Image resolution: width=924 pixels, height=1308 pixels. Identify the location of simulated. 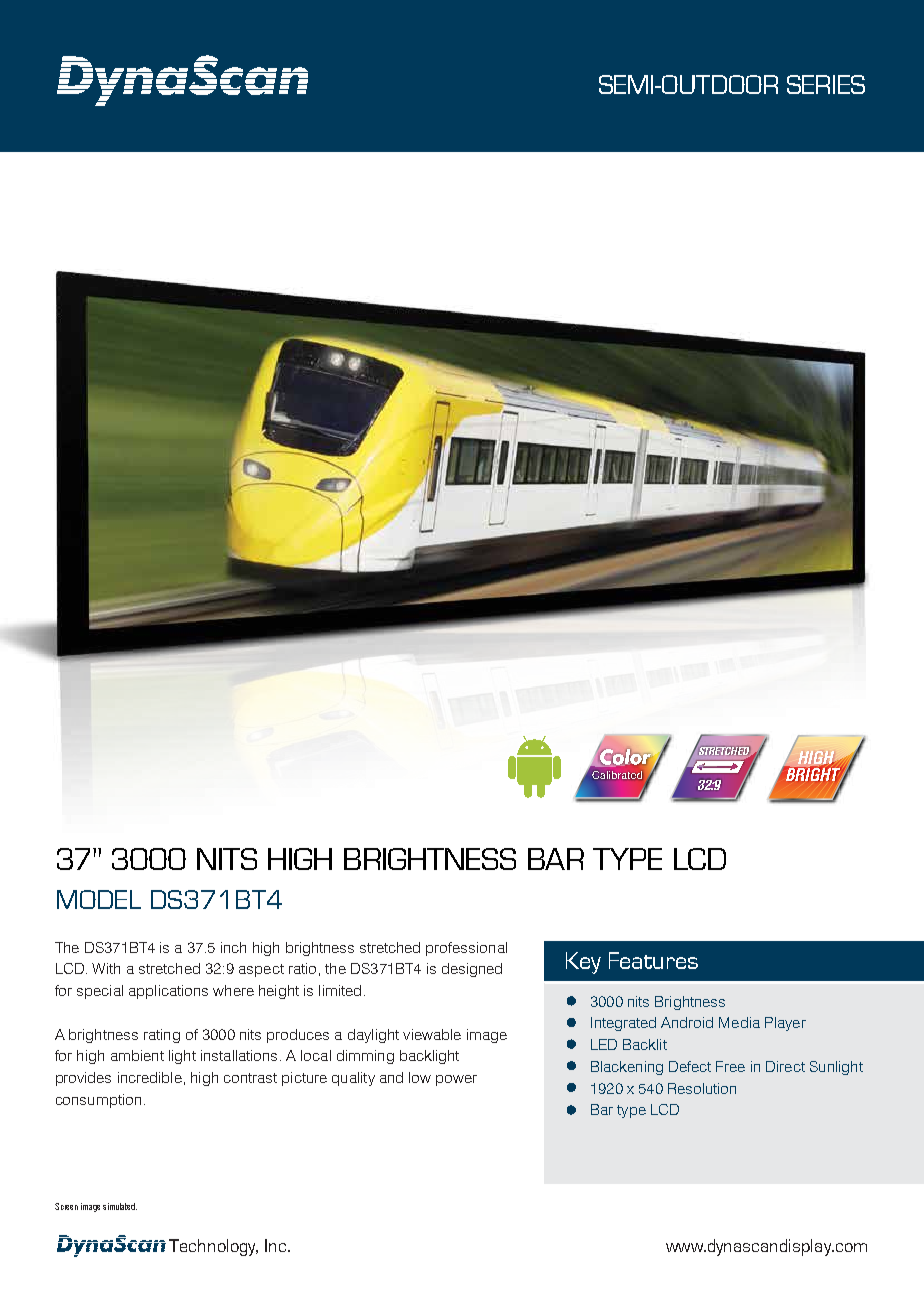
(120, 1206).
